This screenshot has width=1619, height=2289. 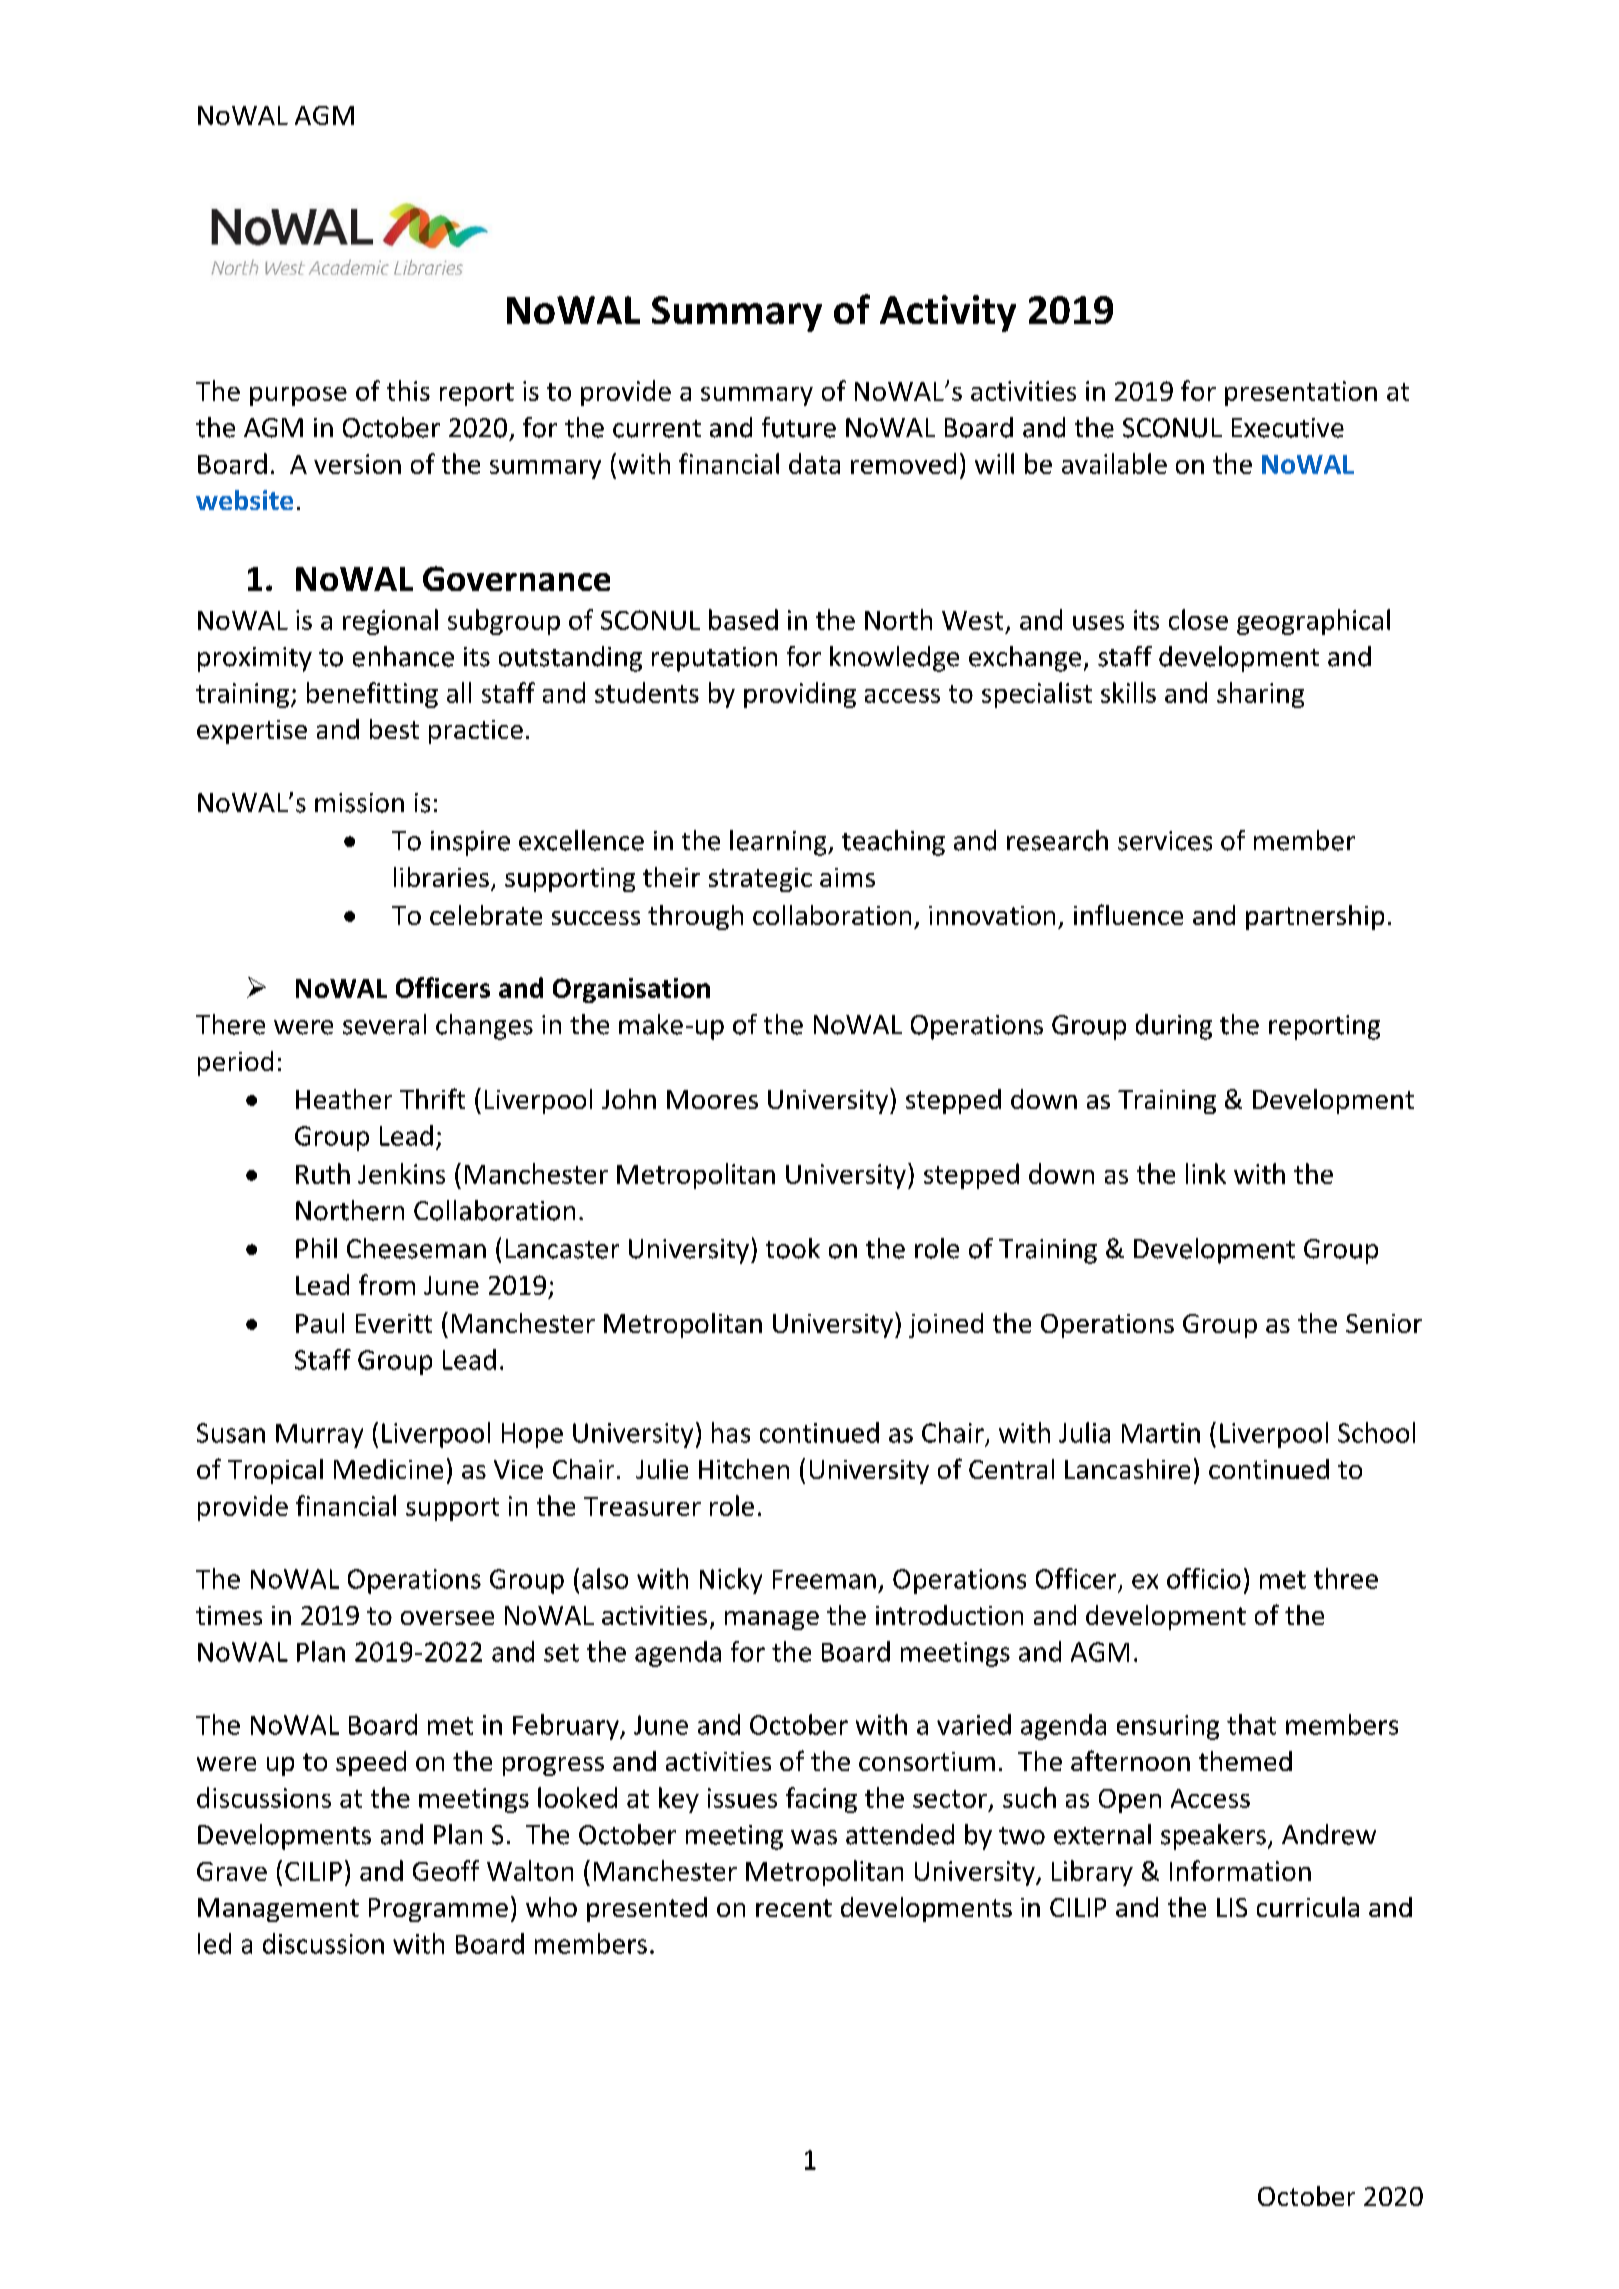 What do you see at coordinates (1301, 393) in the screenshot?
I see `presentation` at bounding box center [1301, 393].
